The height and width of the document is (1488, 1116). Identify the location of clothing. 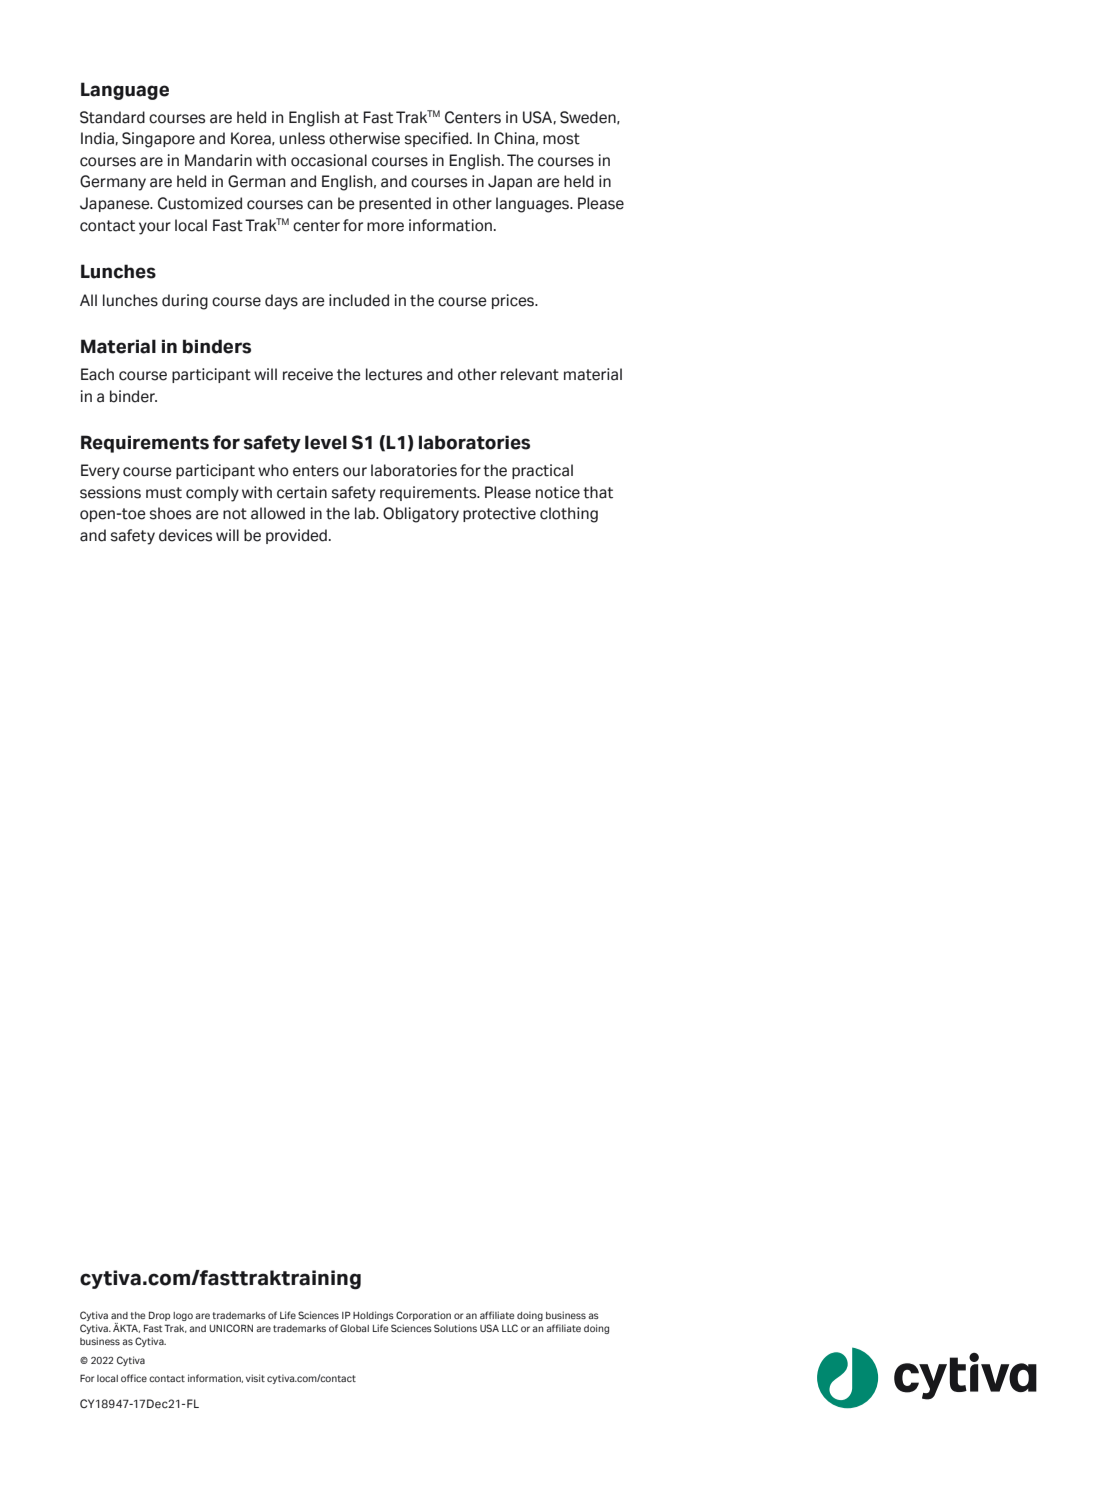
(569, 515).
